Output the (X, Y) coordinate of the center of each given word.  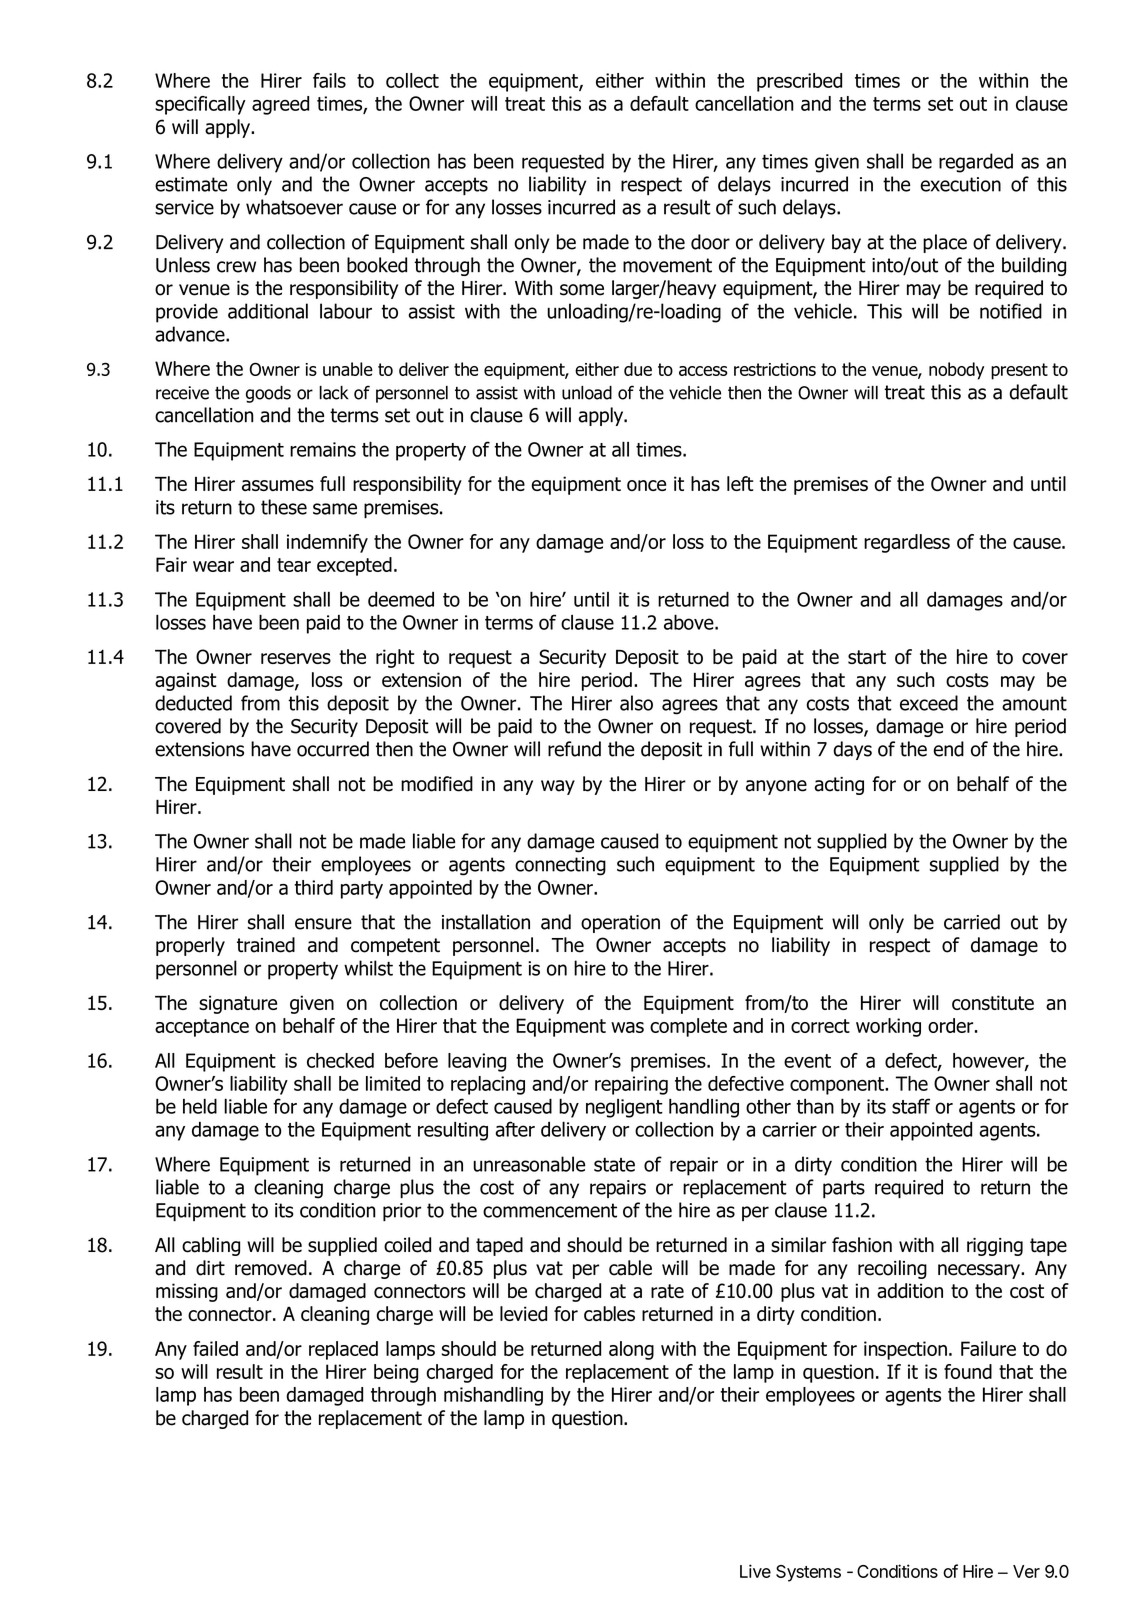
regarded (976, 163)
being (396, 1373)
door (710, 242)
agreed (280, 105)
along (631, 1350)
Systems (808, 1573)
